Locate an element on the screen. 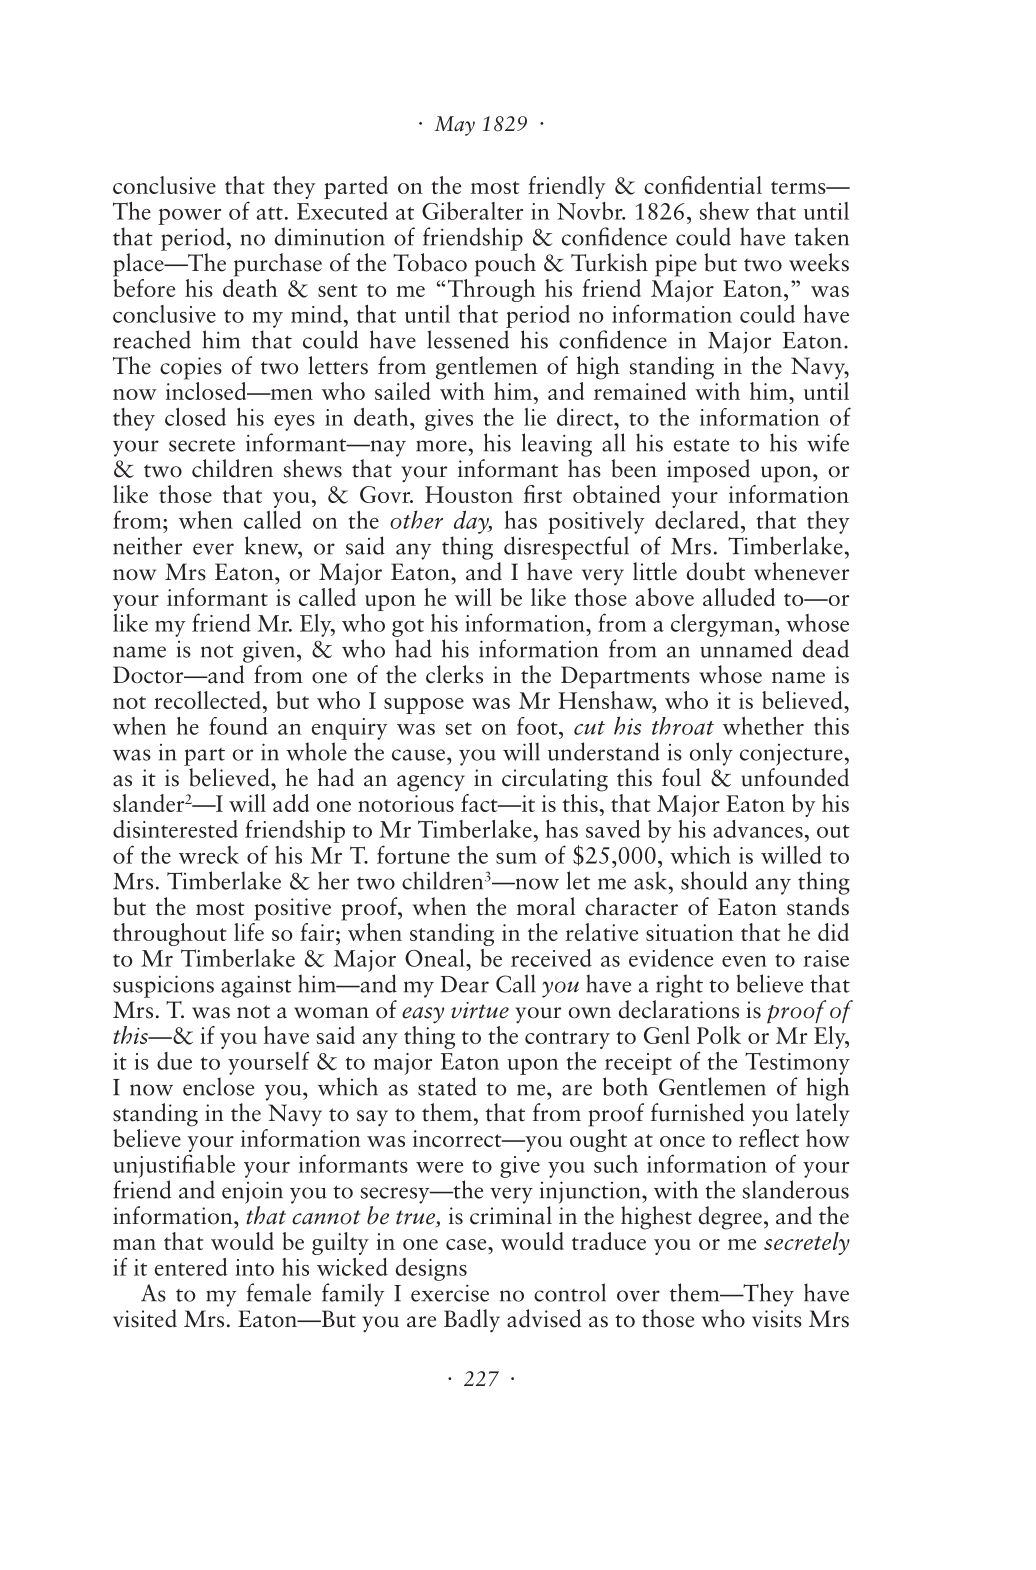  into is located at coordinates (254, 1267).
